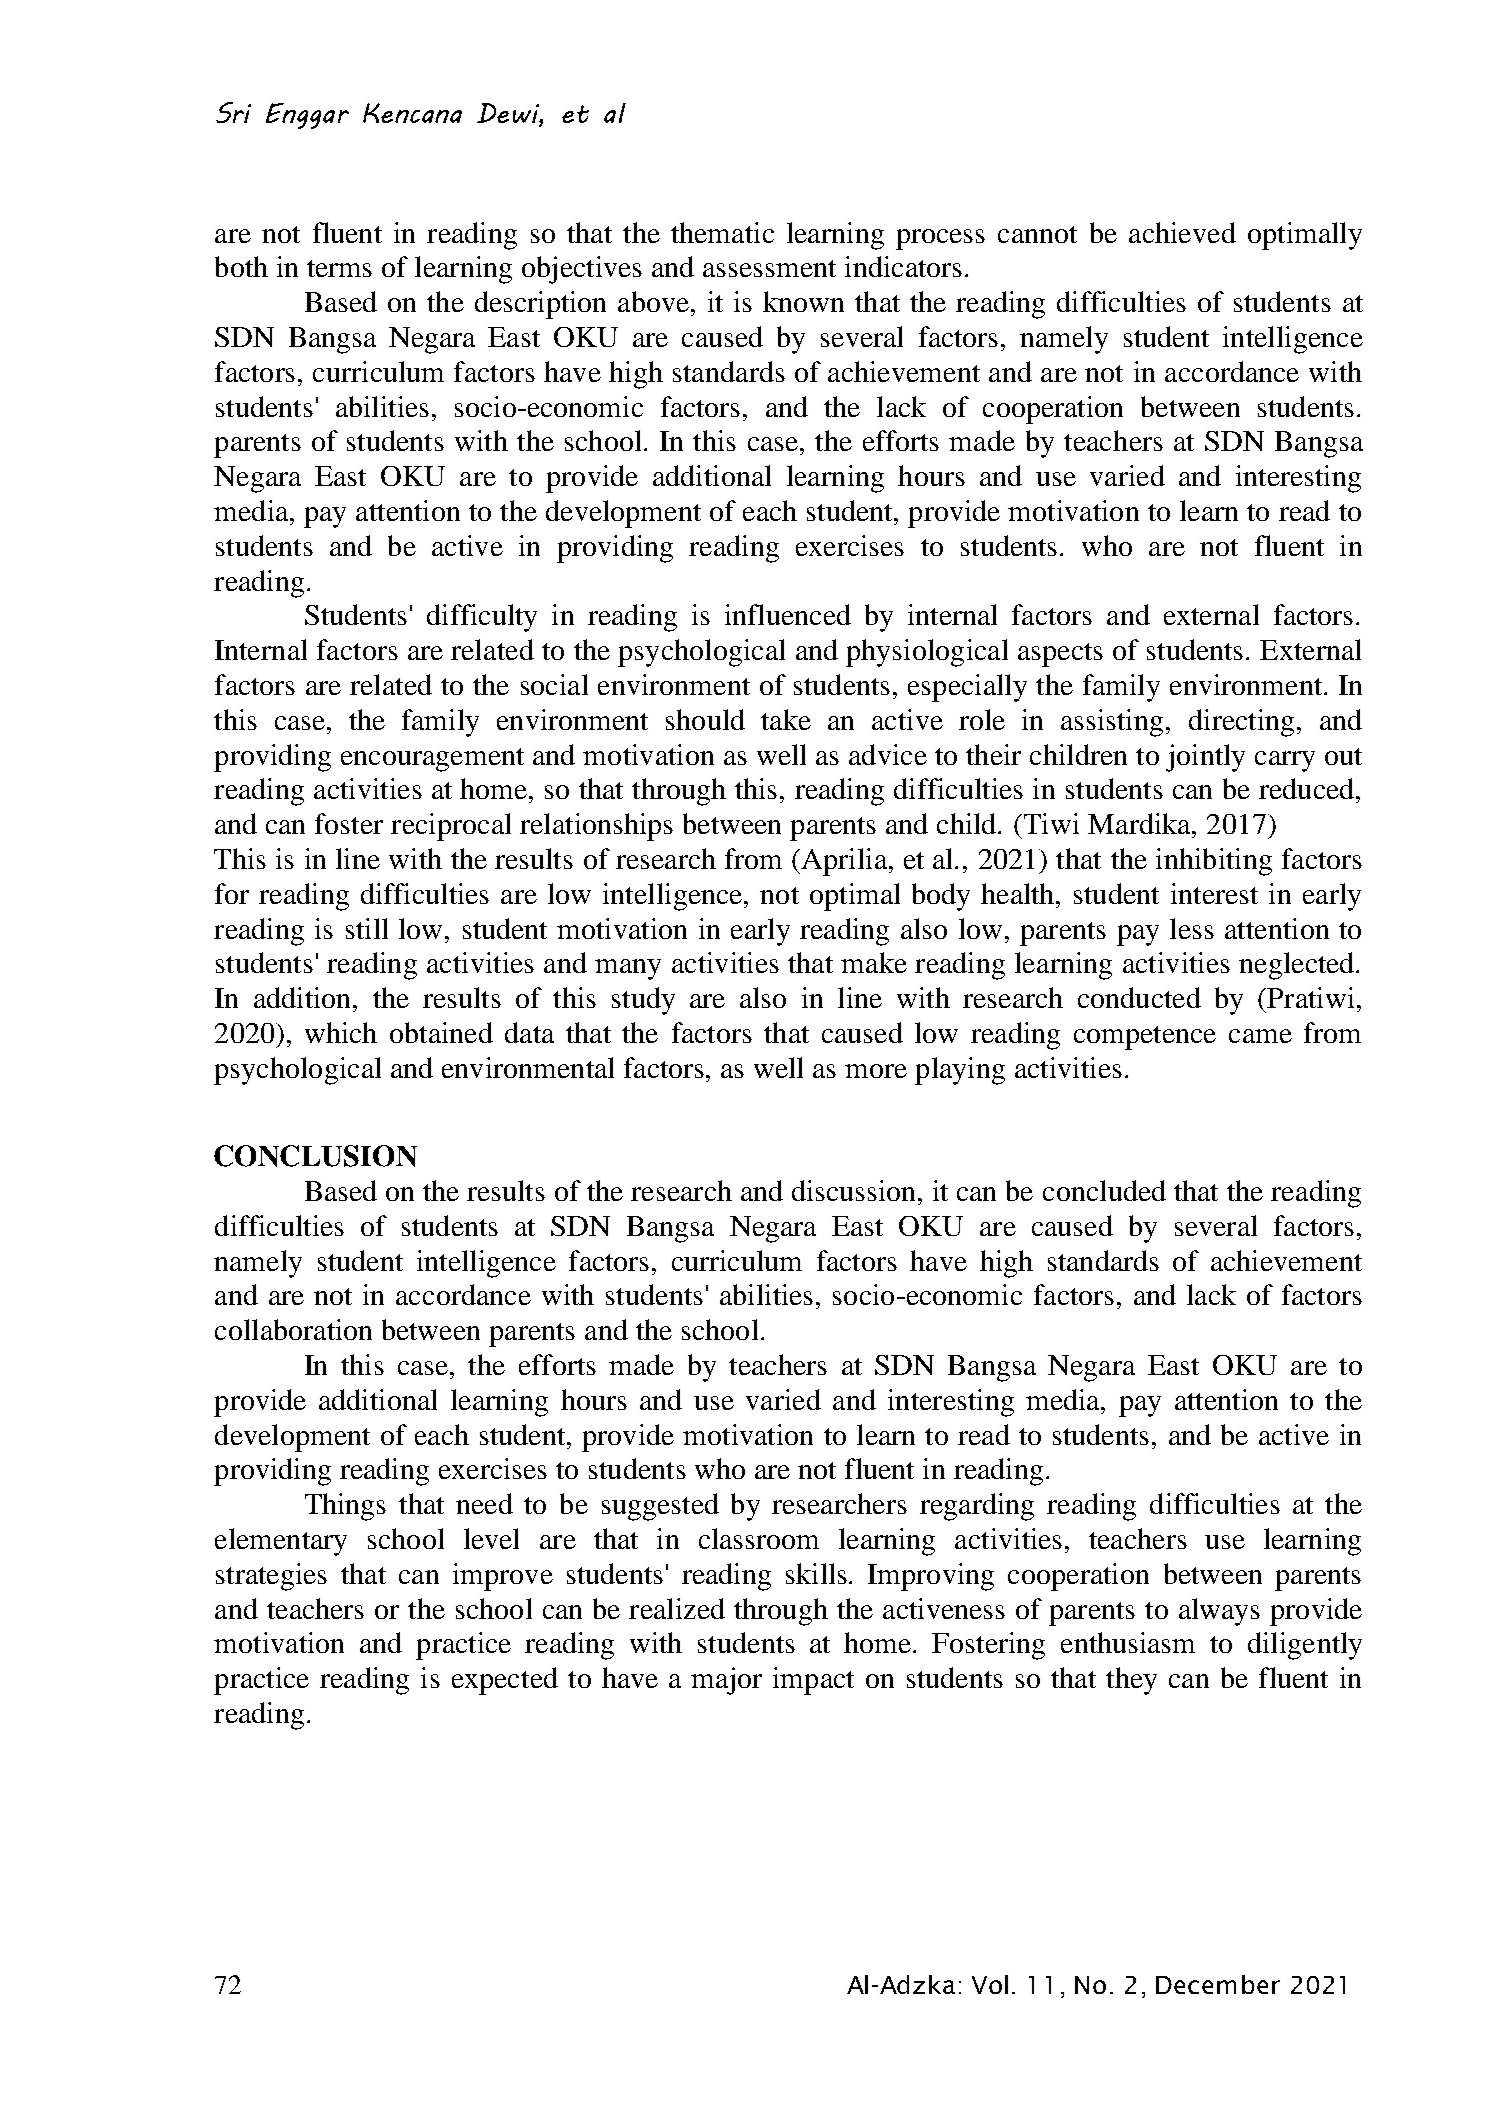 The height and width of the image is (2123, 1501). I want to click on CONCLUSION, so click(315, 1156).
